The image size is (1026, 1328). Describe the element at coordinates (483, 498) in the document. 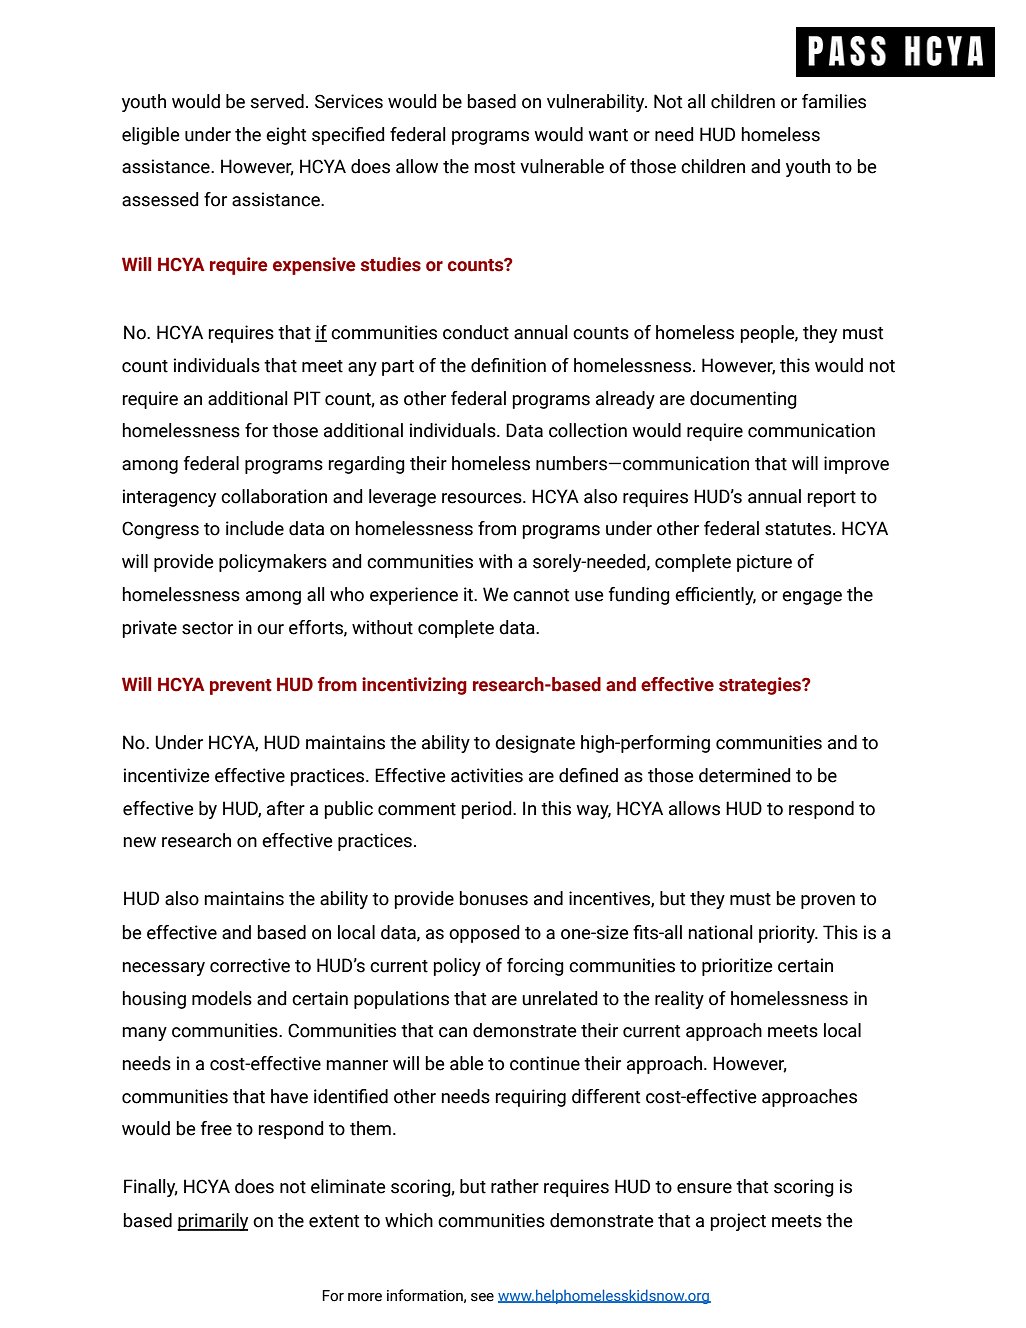

I see `resources` at that location.
